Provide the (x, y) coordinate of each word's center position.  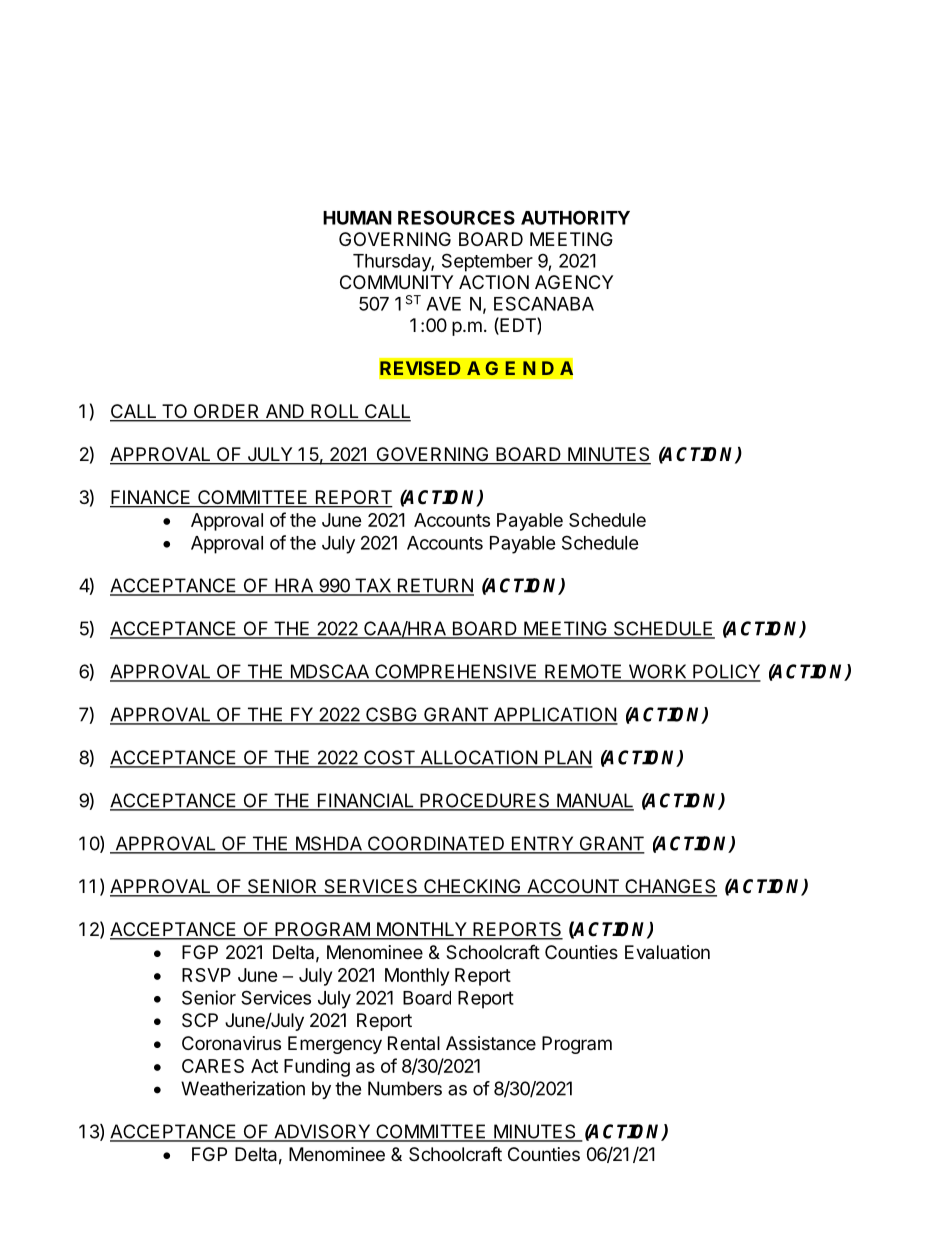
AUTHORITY (575, 217)
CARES (213, 1066)
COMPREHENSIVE (456, 672)
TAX (372, 586)
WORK (657, 672)
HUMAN (357, 218)
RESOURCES (456, 217)
